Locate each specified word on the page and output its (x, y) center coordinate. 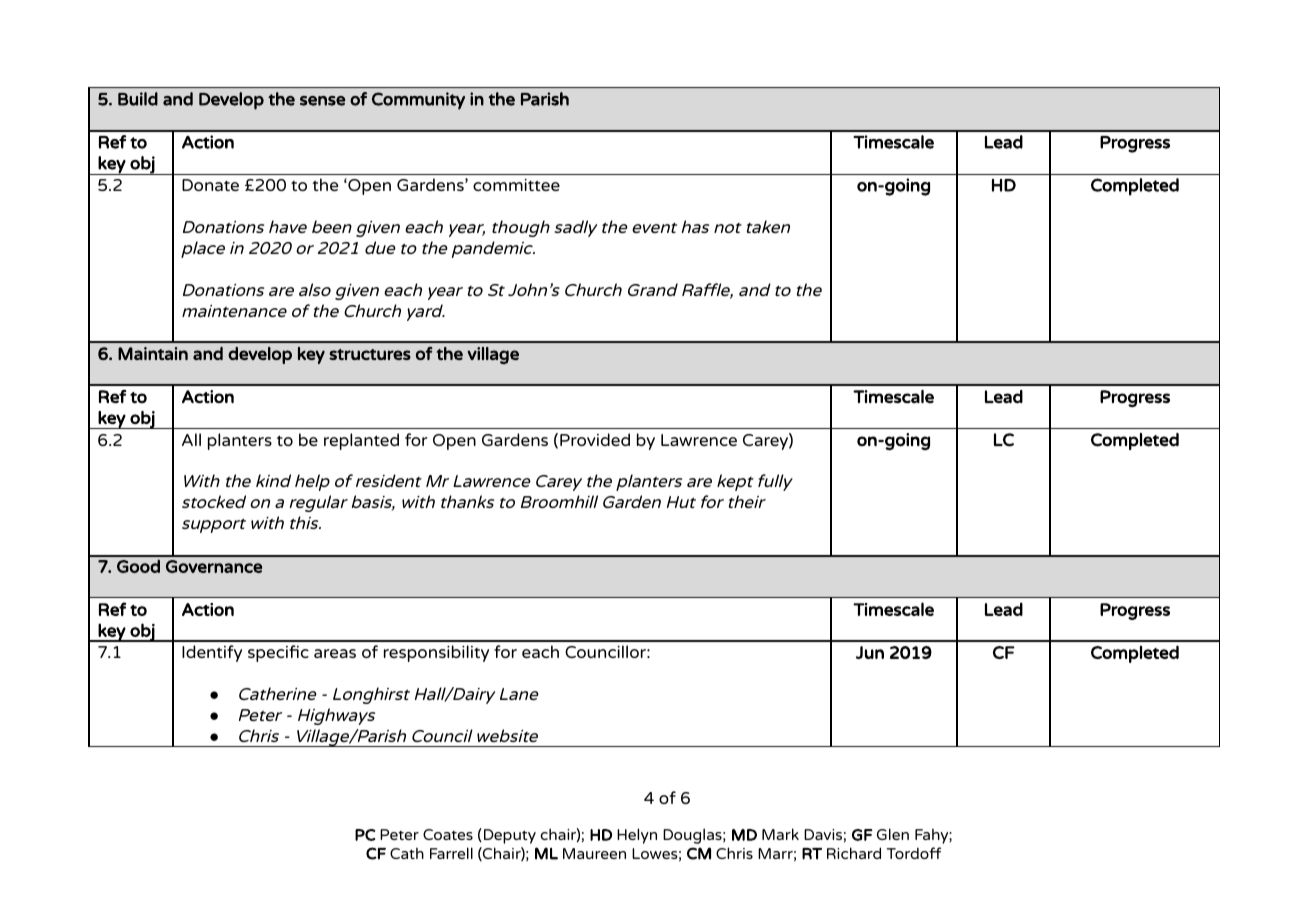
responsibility (436, 653)
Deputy (510, 836)
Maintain (153, 353)
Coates (448, 834)
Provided (595, 439)
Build (138, 99)
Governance (214, 566)
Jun (870, 652)
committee (516, 185)
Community (418, 101)
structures (370, 354)
